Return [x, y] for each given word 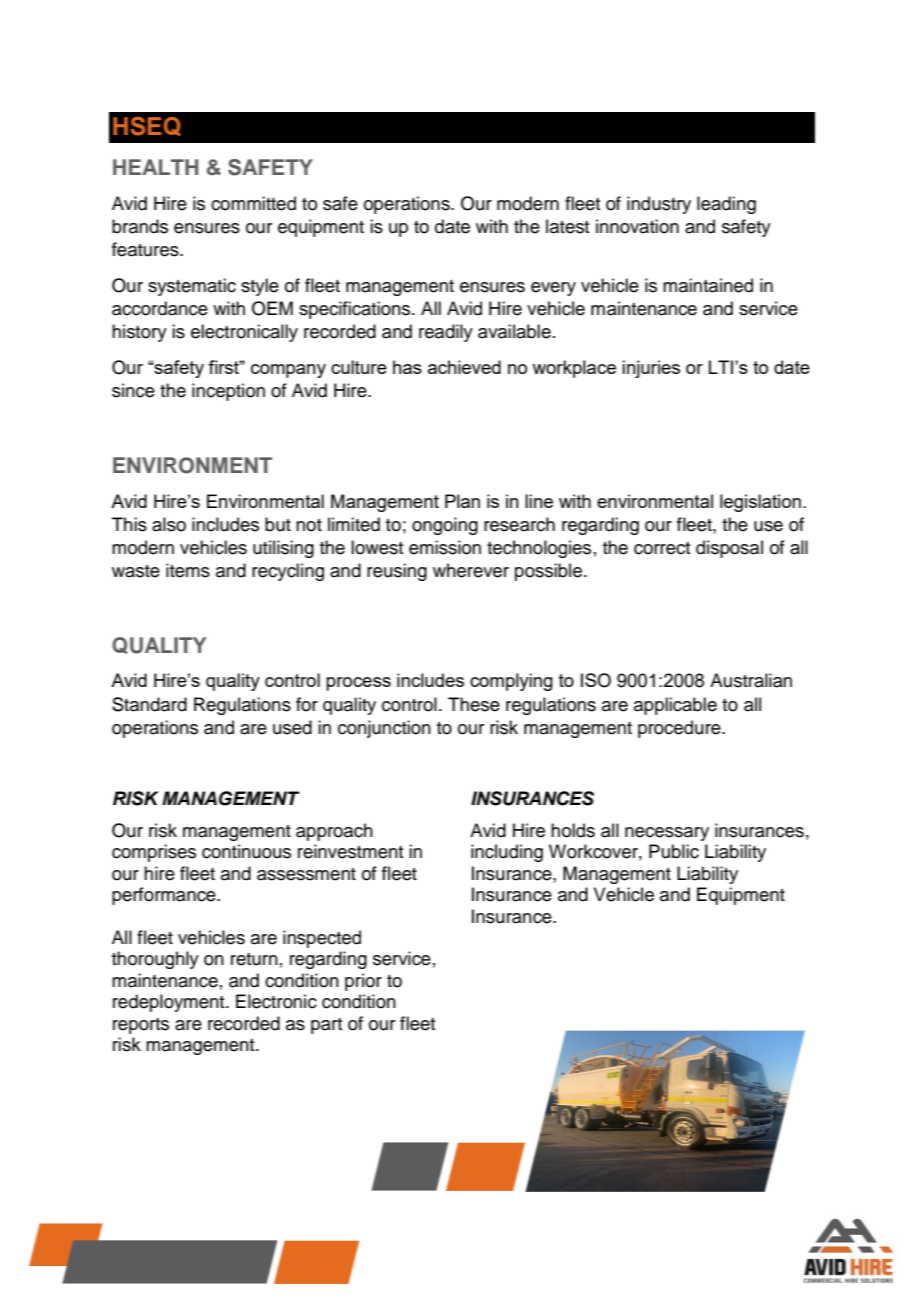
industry [659, 205]
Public [674, 851]
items [188, 570]
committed [253, 203]
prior [363, 982]
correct [662, 548]
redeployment [170, 1003]
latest [567, 226]
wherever [471, 570]
